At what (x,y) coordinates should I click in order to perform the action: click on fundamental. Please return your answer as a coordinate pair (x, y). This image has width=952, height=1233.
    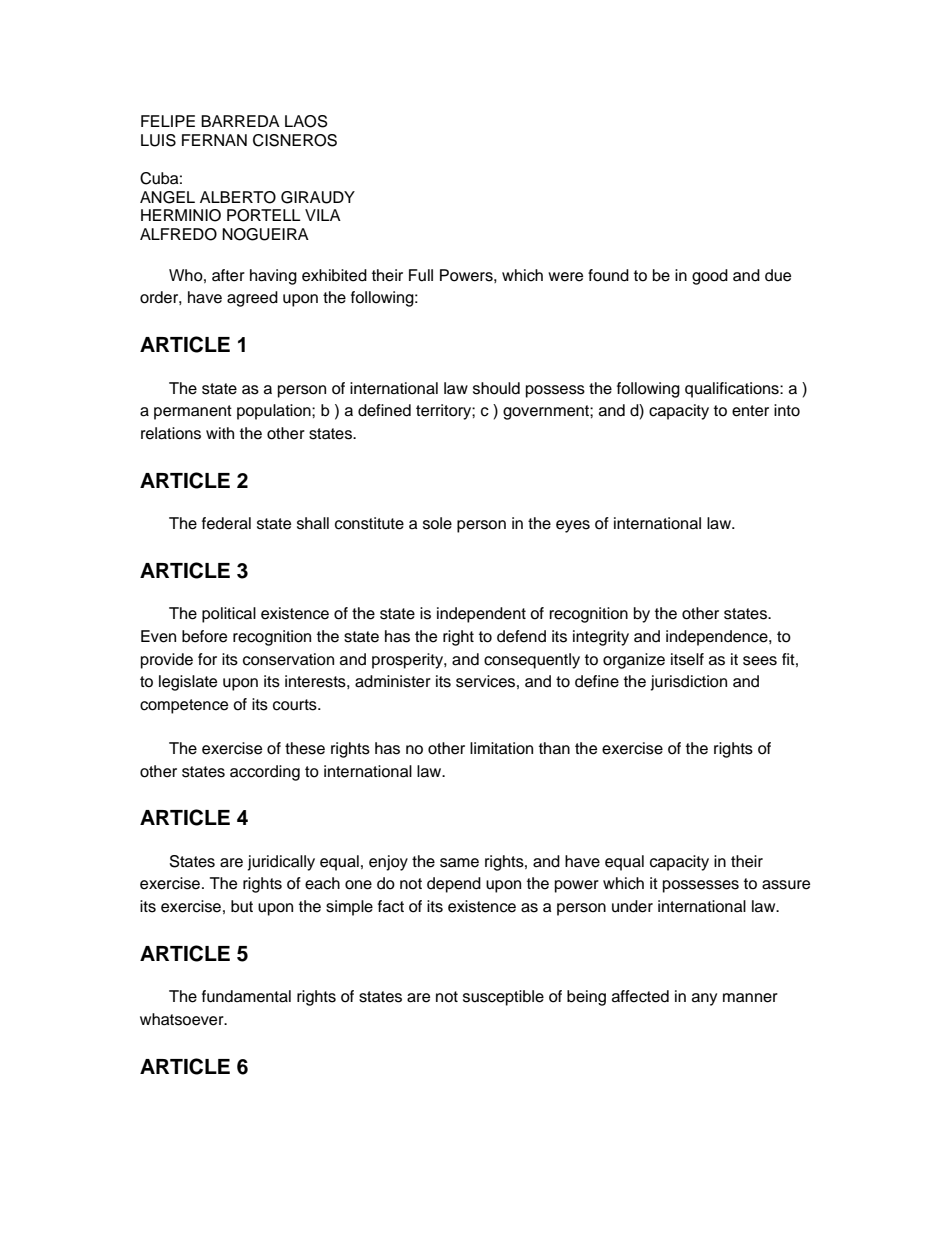
    Looking at the image, I should click on (246, 996).
